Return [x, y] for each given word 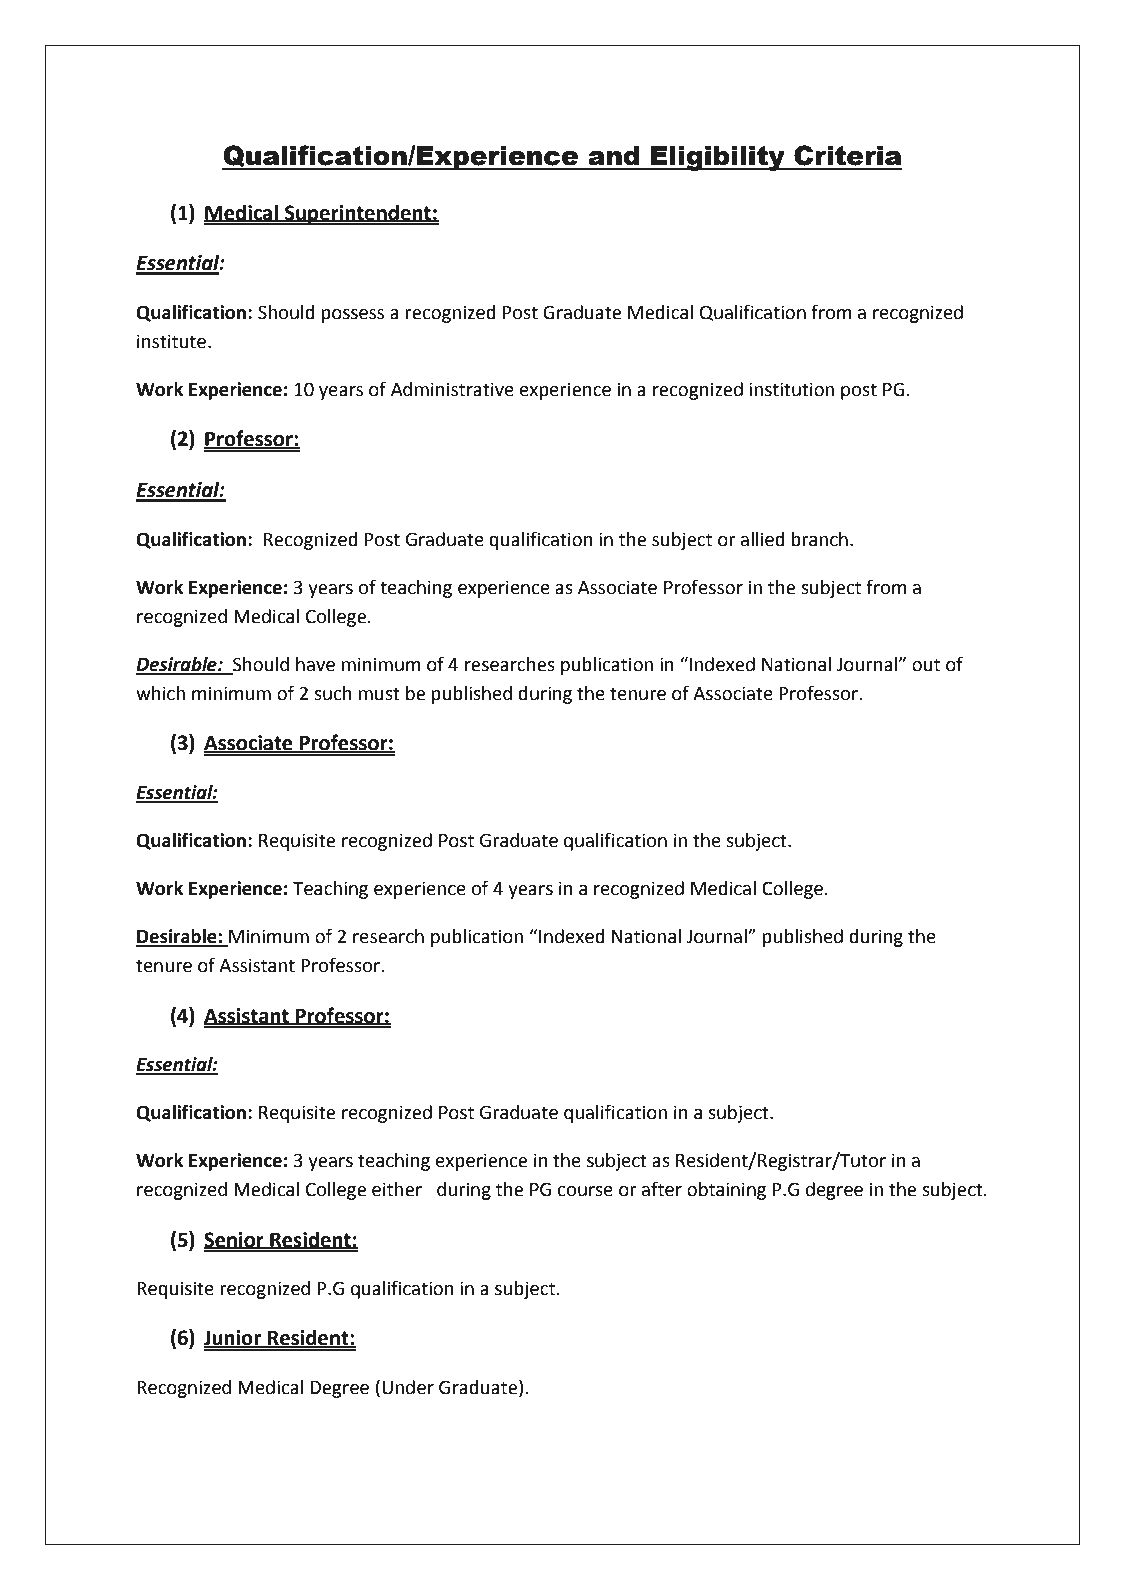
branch [819, 539]
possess [352, 316]
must [379, 694]
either [397, 1189]
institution [791, 389]
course [585, 1191]
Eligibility [718, 158]
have [315, 664]
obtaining [726, 1191]
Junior [234, 1339]
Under [408, 1387]
